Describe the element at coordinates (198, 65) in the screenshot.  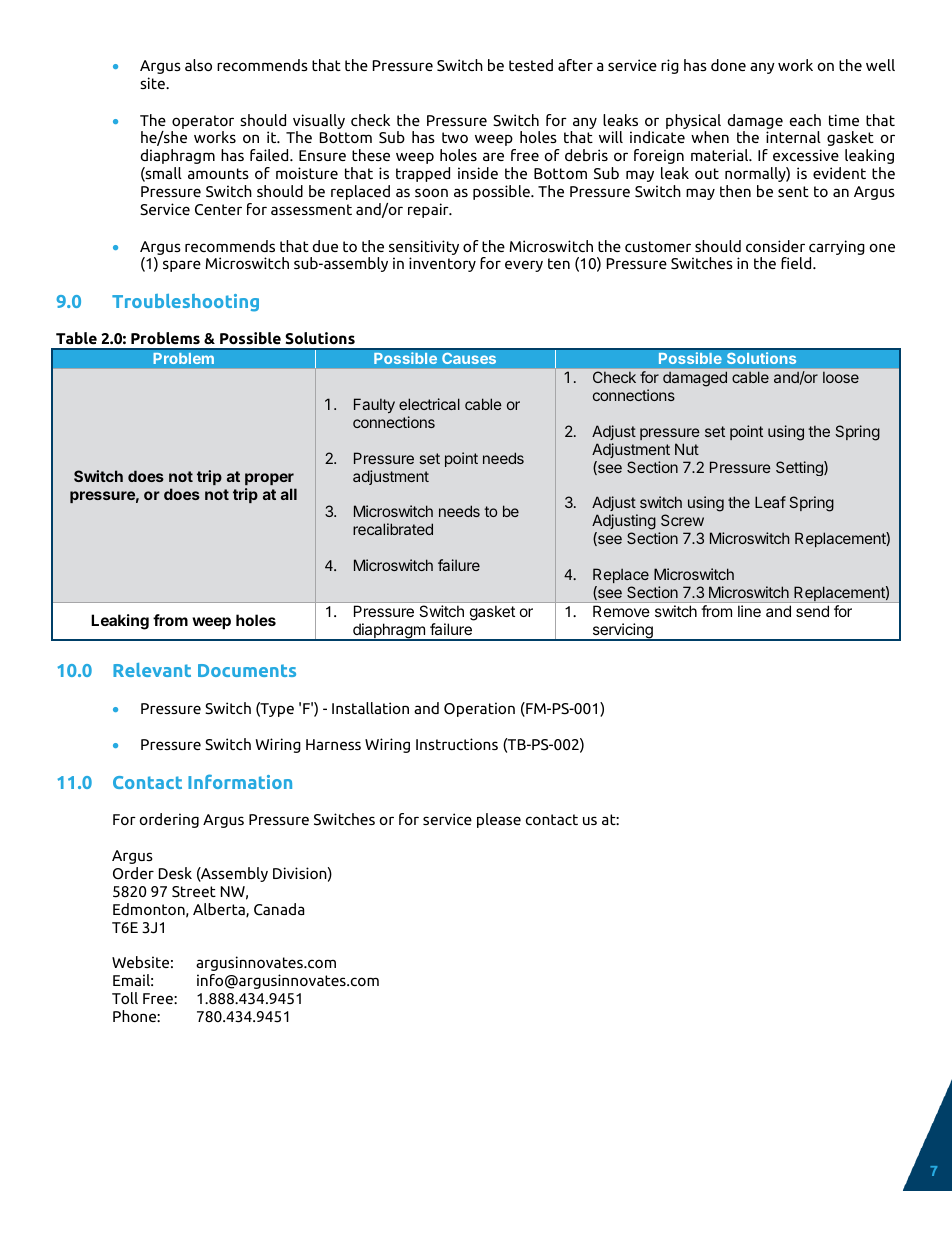
I see `also` at that location.
